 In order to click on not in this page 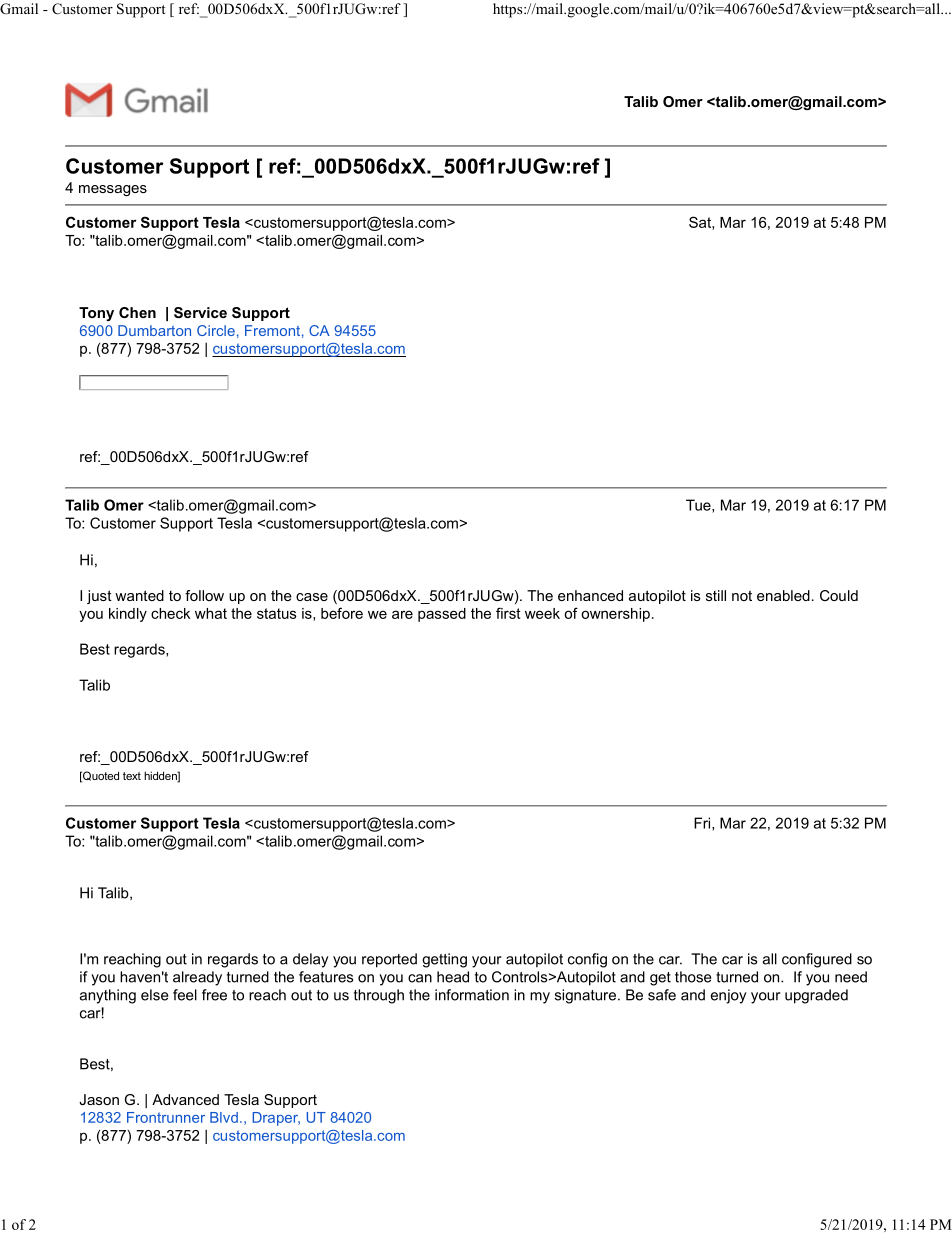, I will do `click(742, 595)`.
